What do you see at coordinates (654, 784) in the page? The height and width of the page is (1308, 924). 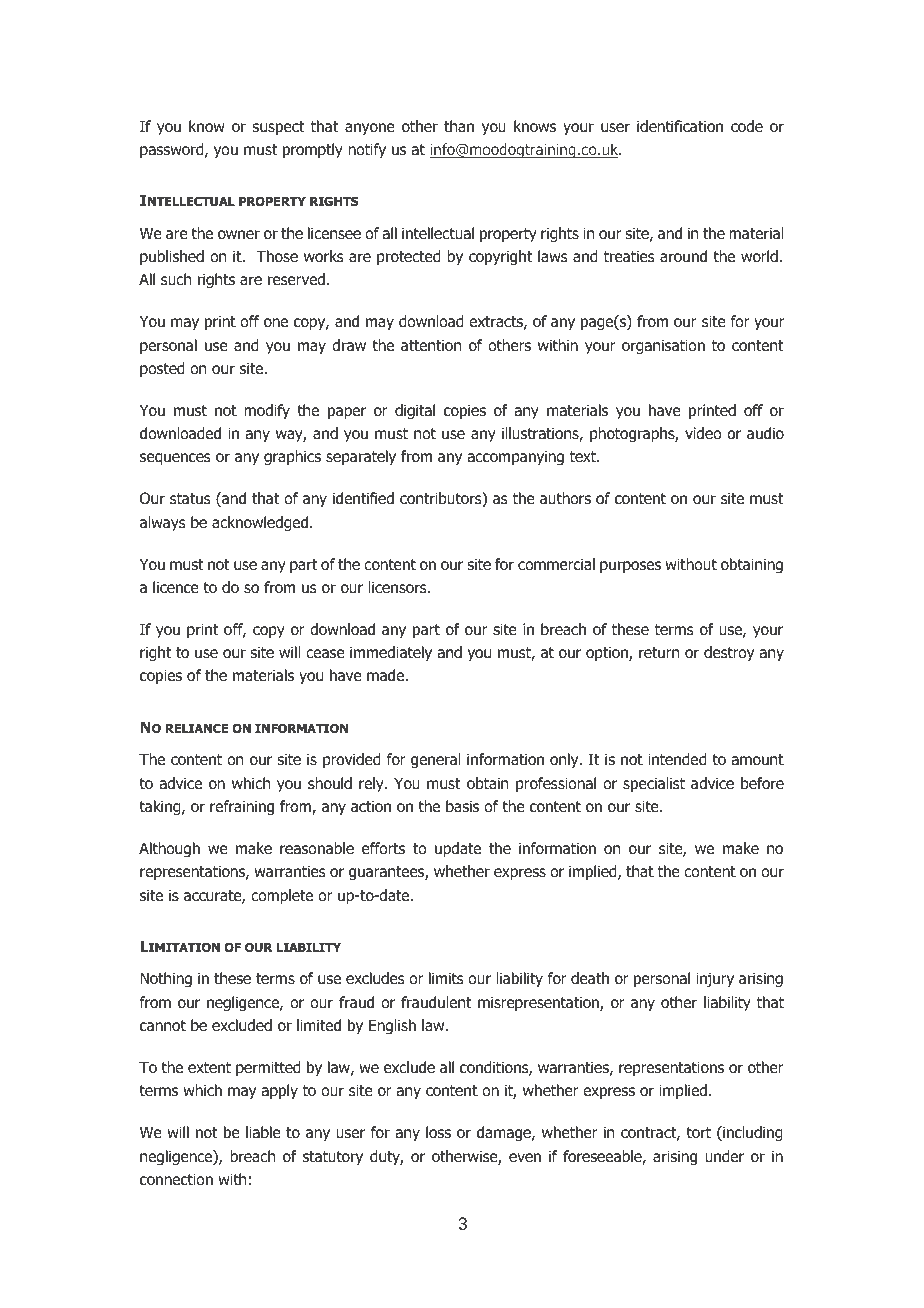 I see `specialist` at bounding box center [654, 784].
